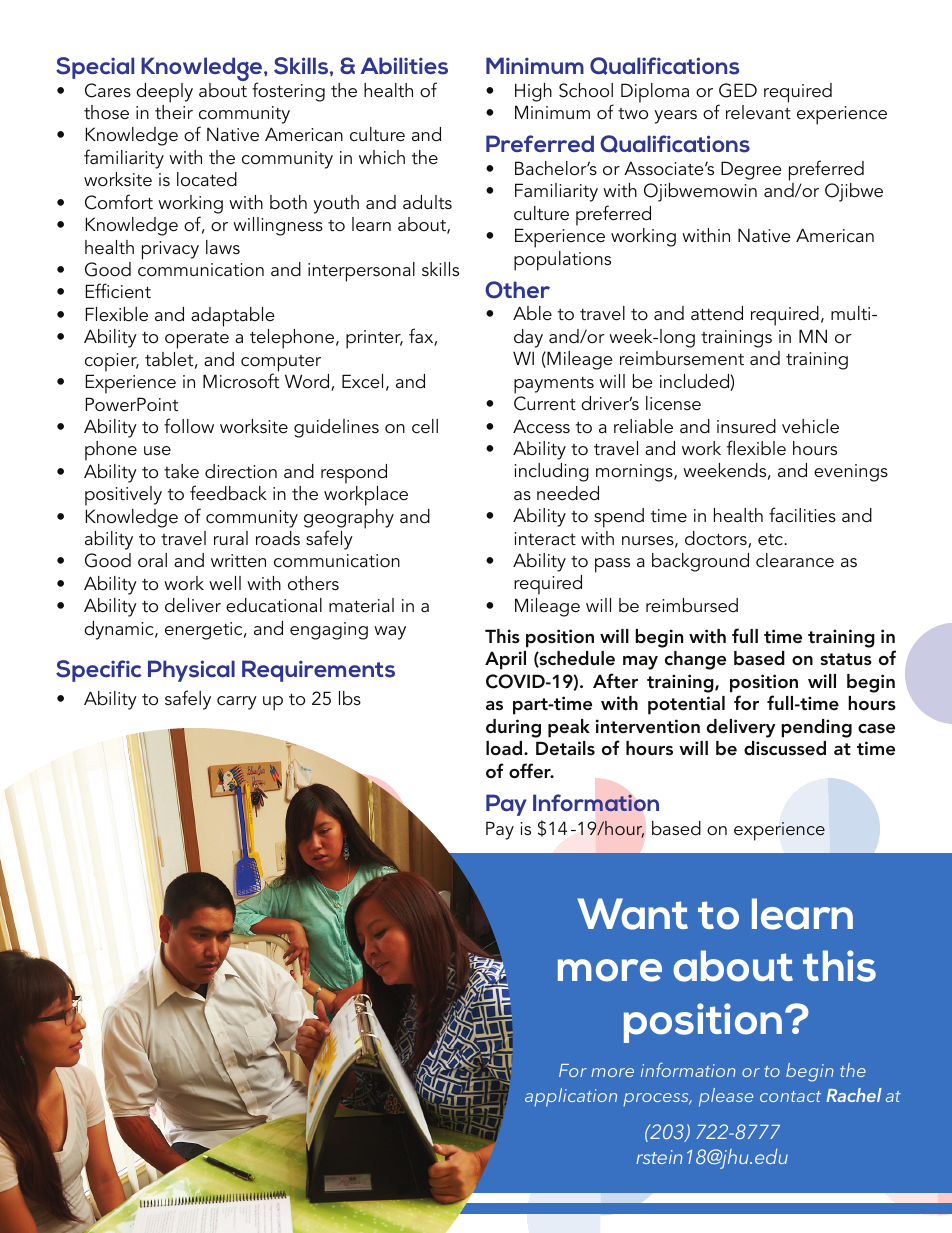  What do you see at coordinates (795, 560) in the screenshot?
I see `clearance` at bounding box center [795, 560].
